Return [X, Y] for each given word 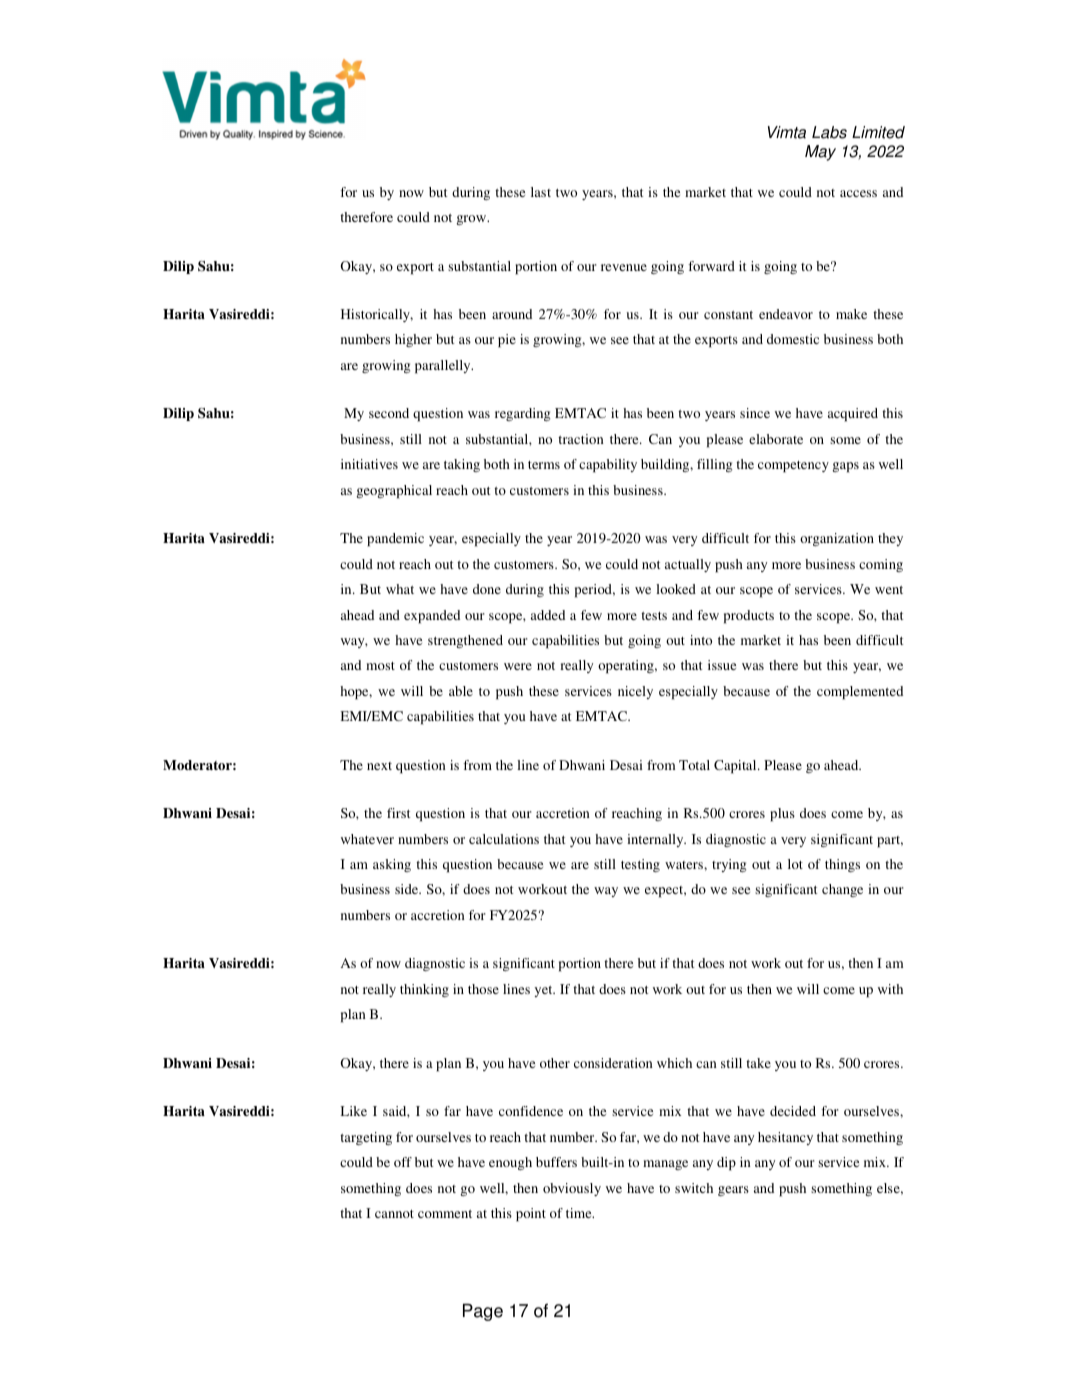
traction [581, 439]
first [398, 813]
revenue [624, 267]
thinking [424, 990]
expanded [432, 617]
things [842, 865]
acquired [853, 415]
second [389, 413]
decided [793, 1111]
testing [640, 865]
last [541, 192]
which [674, 1063]
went [889, 590]
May [820, 153]
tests [654, 616]
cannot [394, 1214]
